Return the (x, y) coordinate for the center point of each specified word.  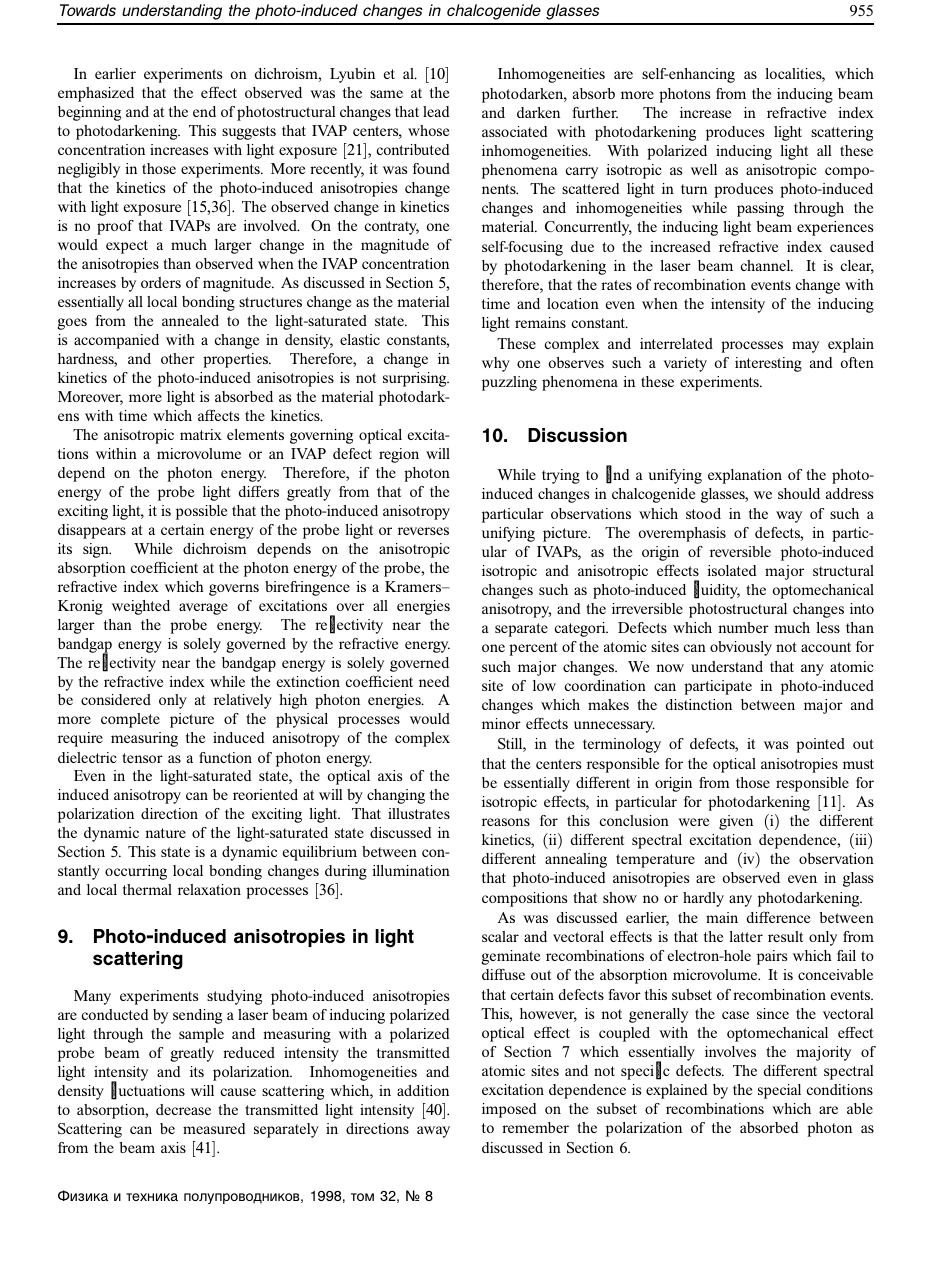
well (704, 169)
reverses (423, 531)
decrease (183, 1109)
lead (436, 111)
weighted (141, 607)
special (779, 1091)
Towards (88, 10)
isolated (731, 570)
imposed (509, 1110)
